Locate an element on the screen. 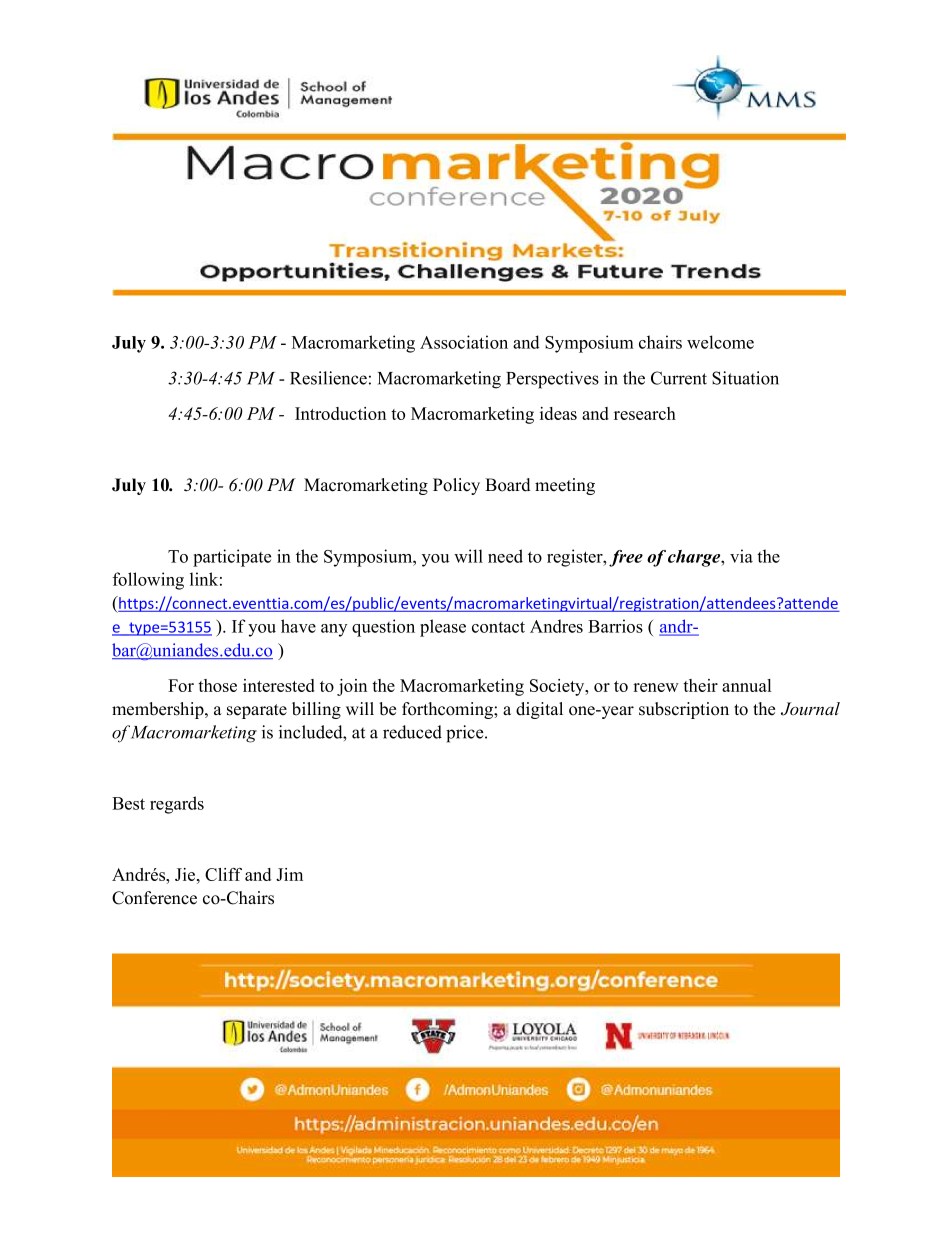 Image resolution: width=952 pixels, height=1233 pixels. Jim is located at coordinates (289, 874).
